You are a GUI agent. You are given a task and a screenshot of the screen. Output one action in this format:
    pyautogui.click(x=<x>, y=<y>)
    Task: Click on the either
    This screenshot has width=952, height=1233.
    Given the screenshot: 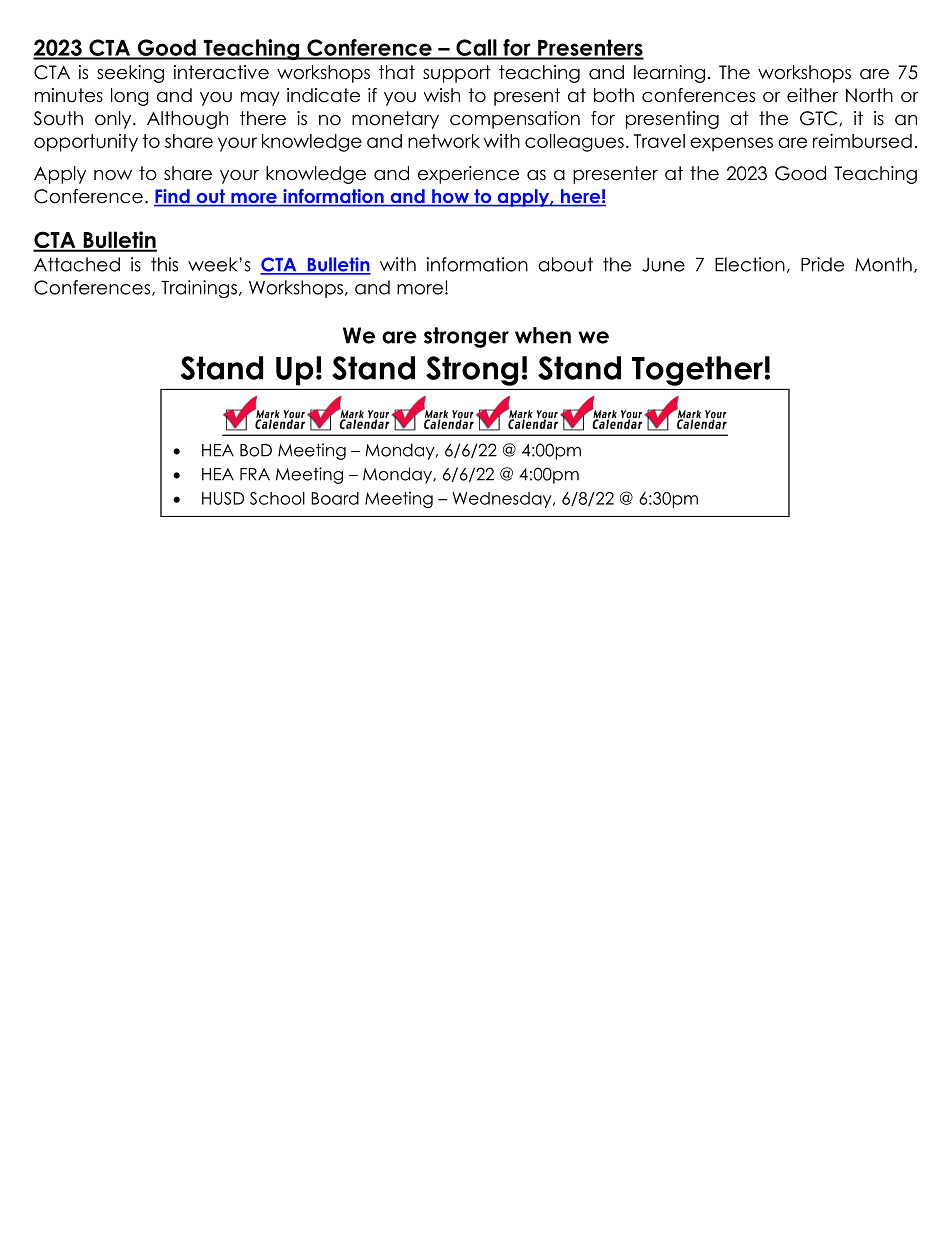 What is the action you would take?
    pyautogui.click(x=812, y=95)
